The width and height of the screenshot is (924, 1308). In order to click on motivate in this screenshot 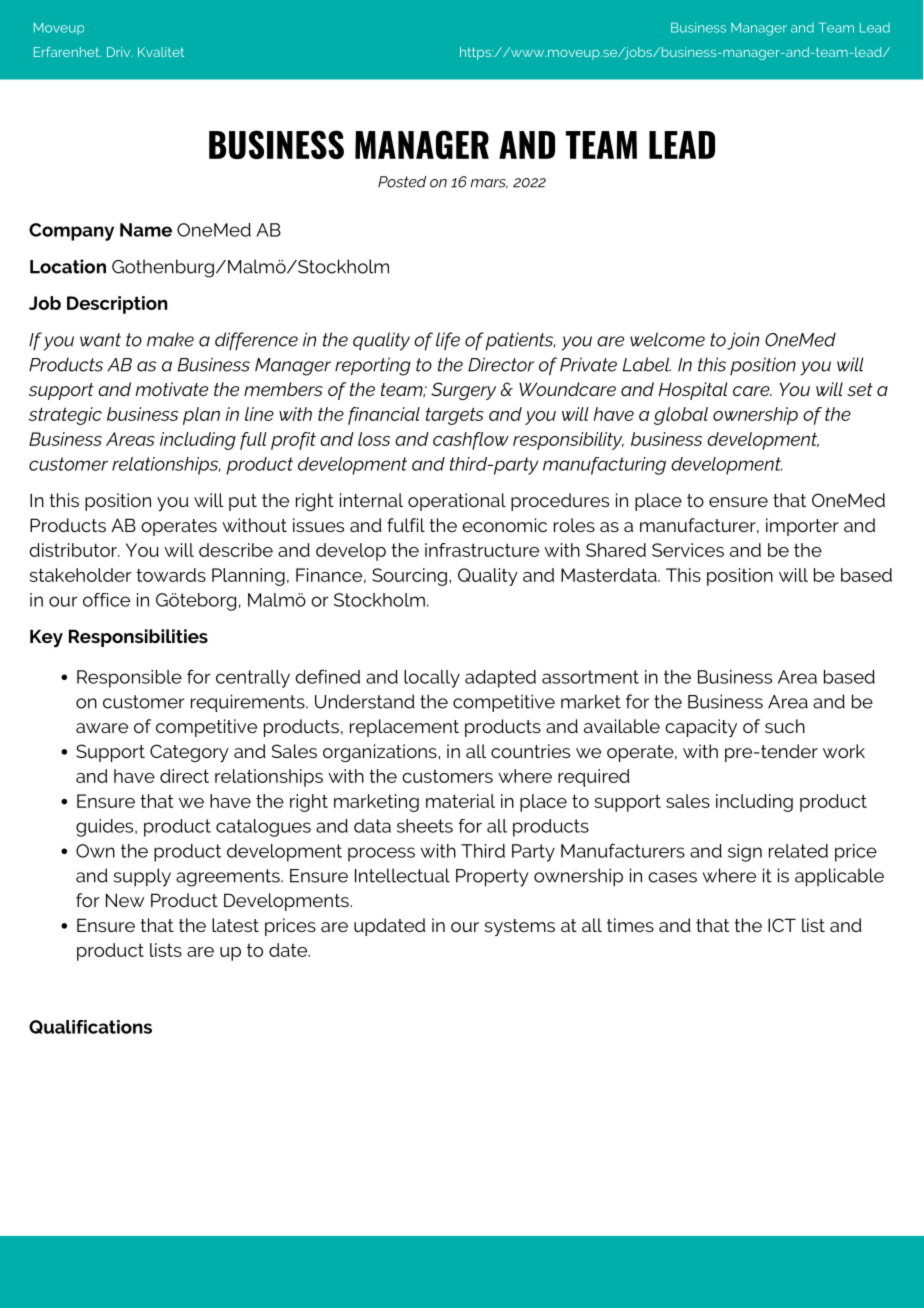, I will do `click(171, 389)`.
